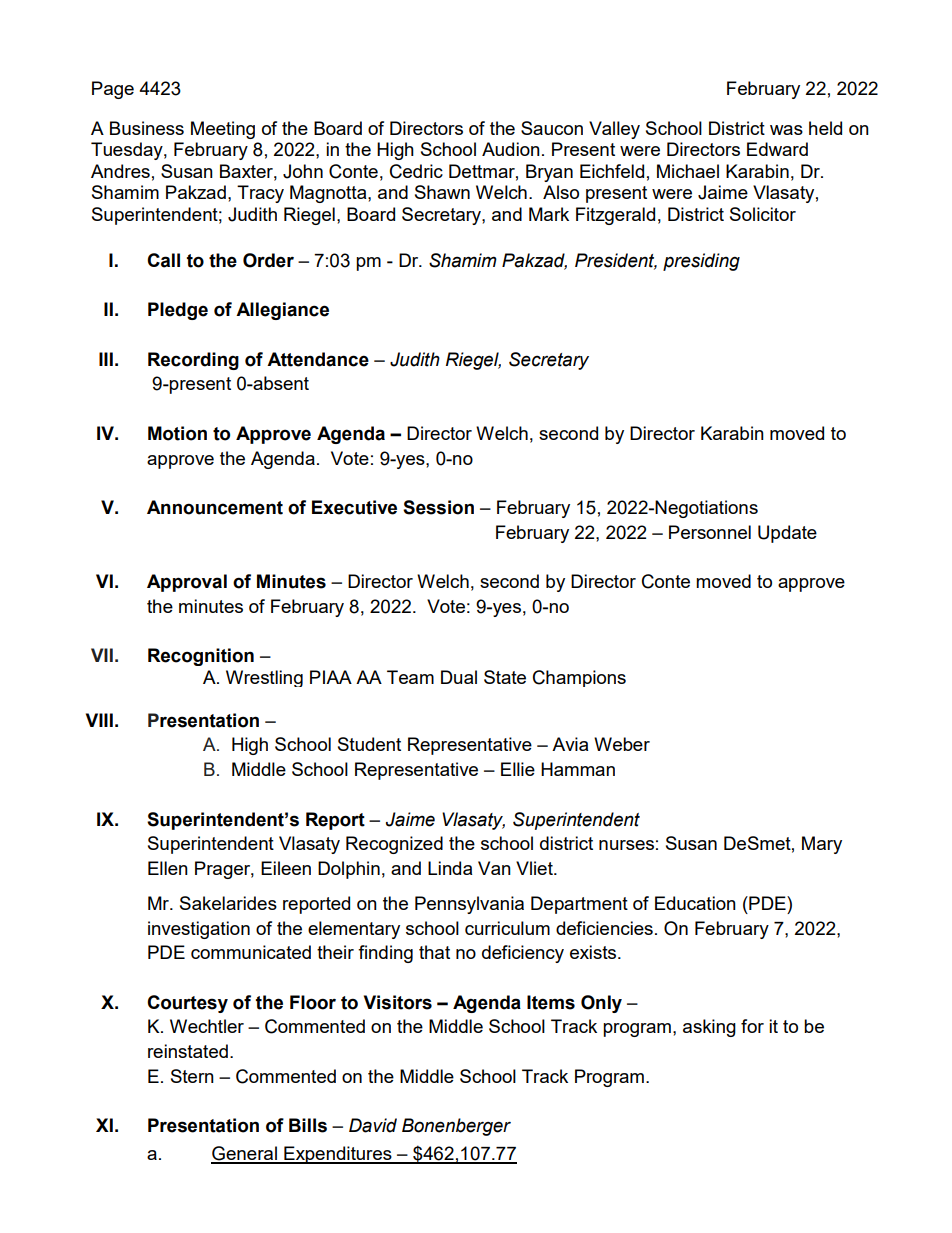  Describe the element at coordinates (710, 532) in the image. I see `Personnel` at that location.
